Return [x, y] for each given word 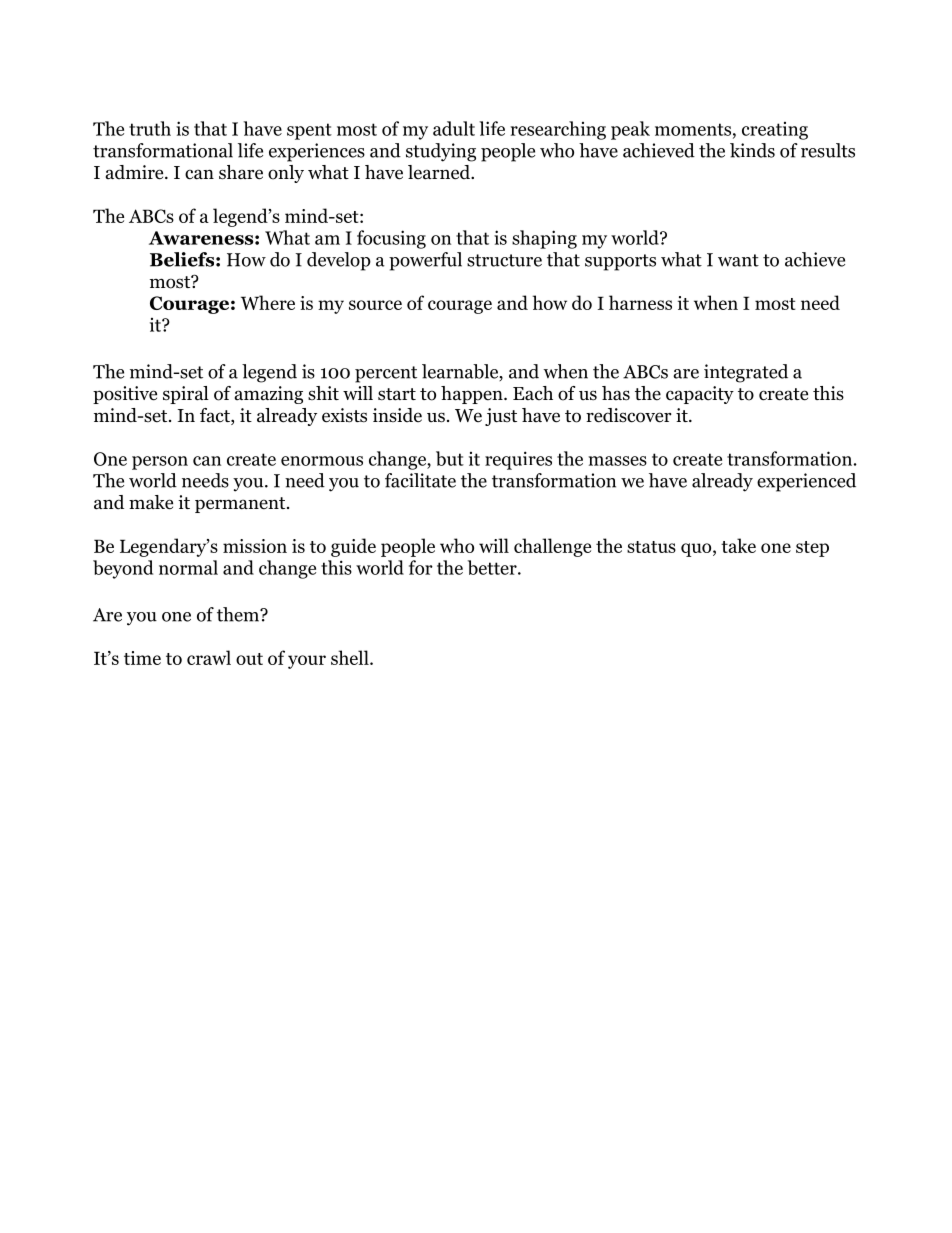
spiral [186, 395]
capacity [700, 395]
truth [150, 128]
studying [441, 152]
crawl [209, 657]
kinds [752, 150]
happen [473, 395]
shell [351, 657]
